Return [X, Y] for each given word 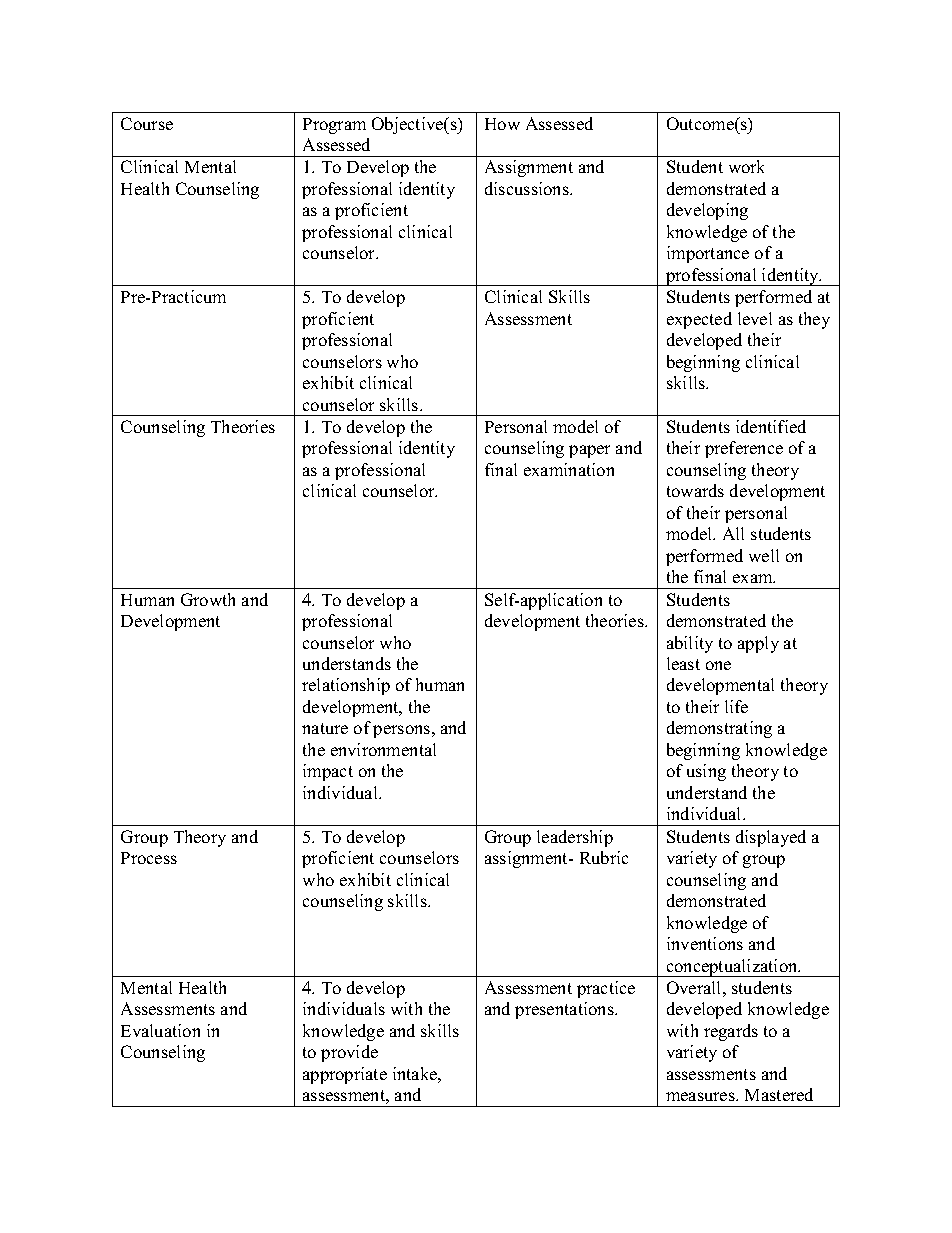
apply [758, 644]
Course [147, 123]
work [746, 166]
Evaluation [160, 1030]
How [502, 124]
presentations [565, 1010]
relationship [346, 686]
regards [731, 1032]
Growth [208, 599]
